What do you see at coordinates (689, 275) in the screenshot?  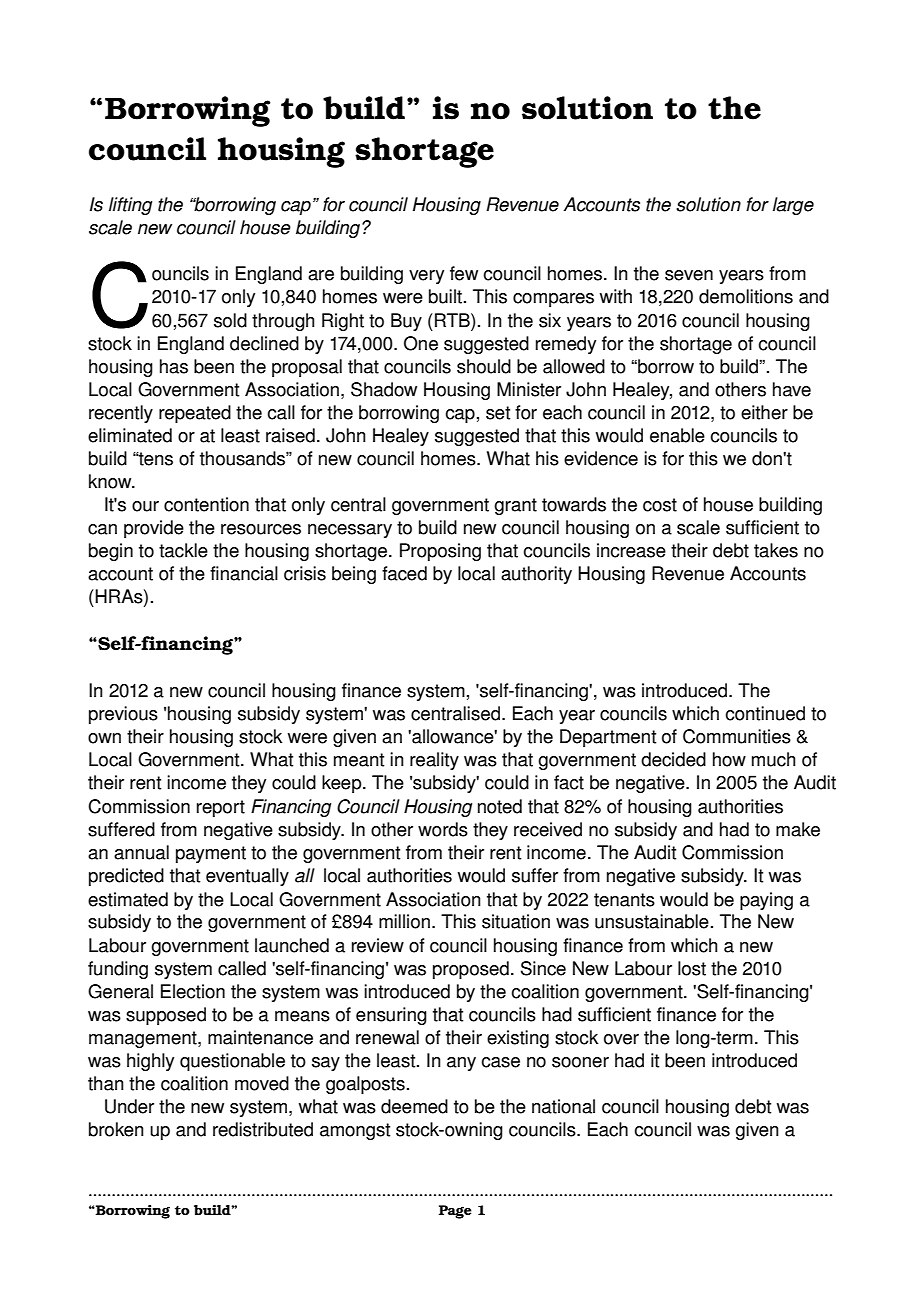 I see `seven` at bounding box center [689, 275].
